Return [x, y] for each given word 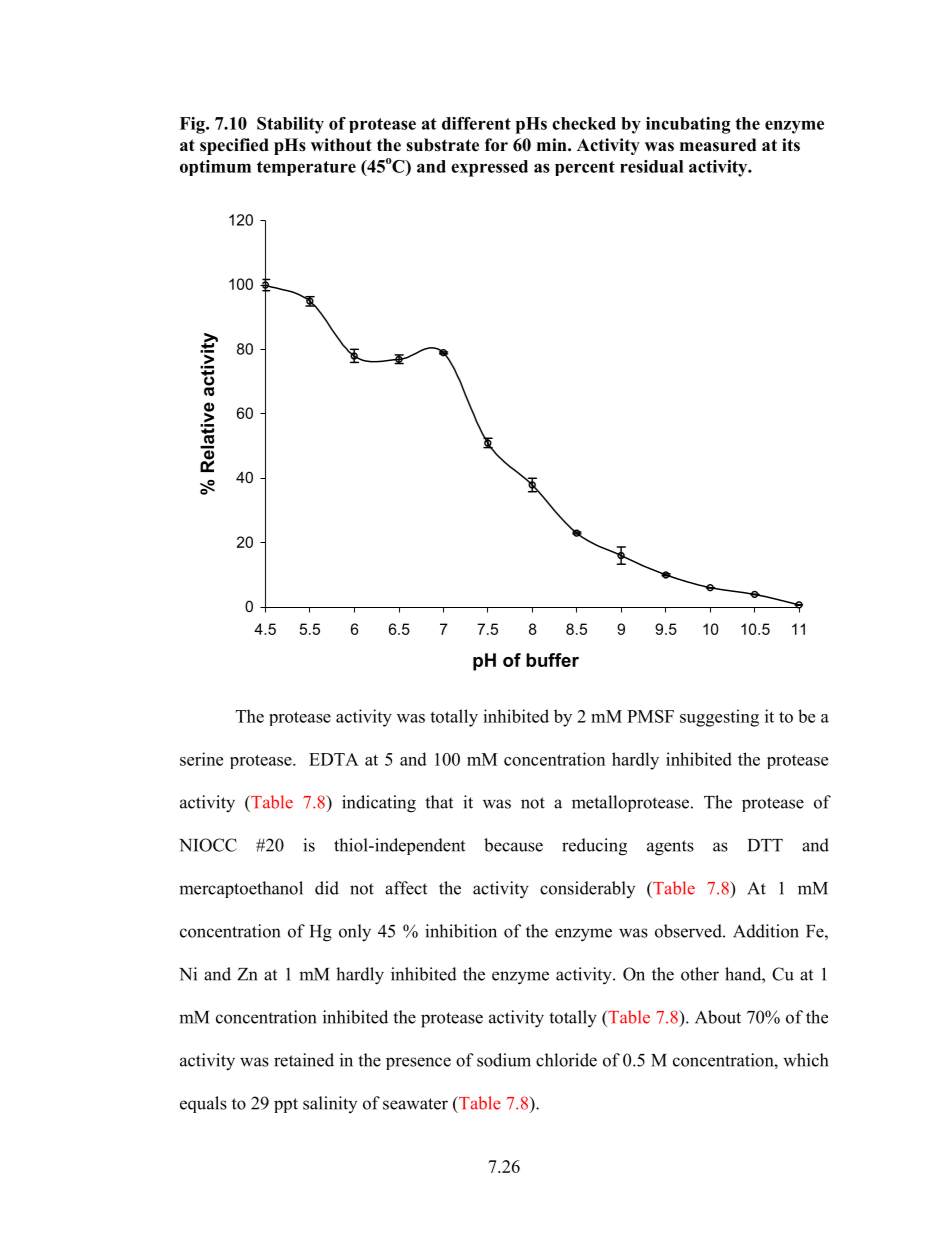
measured [718, 145]
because [513, 845]
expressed [489, 168]
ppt [286, 1105]
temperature [306, 168]
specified [234, 146]
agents [670, 848]
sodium [504, 1060]
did [327, 888]
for [496, 145]
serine [201, 759]
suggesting [719, 718]
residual [651, 166]
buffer [552, 660]
